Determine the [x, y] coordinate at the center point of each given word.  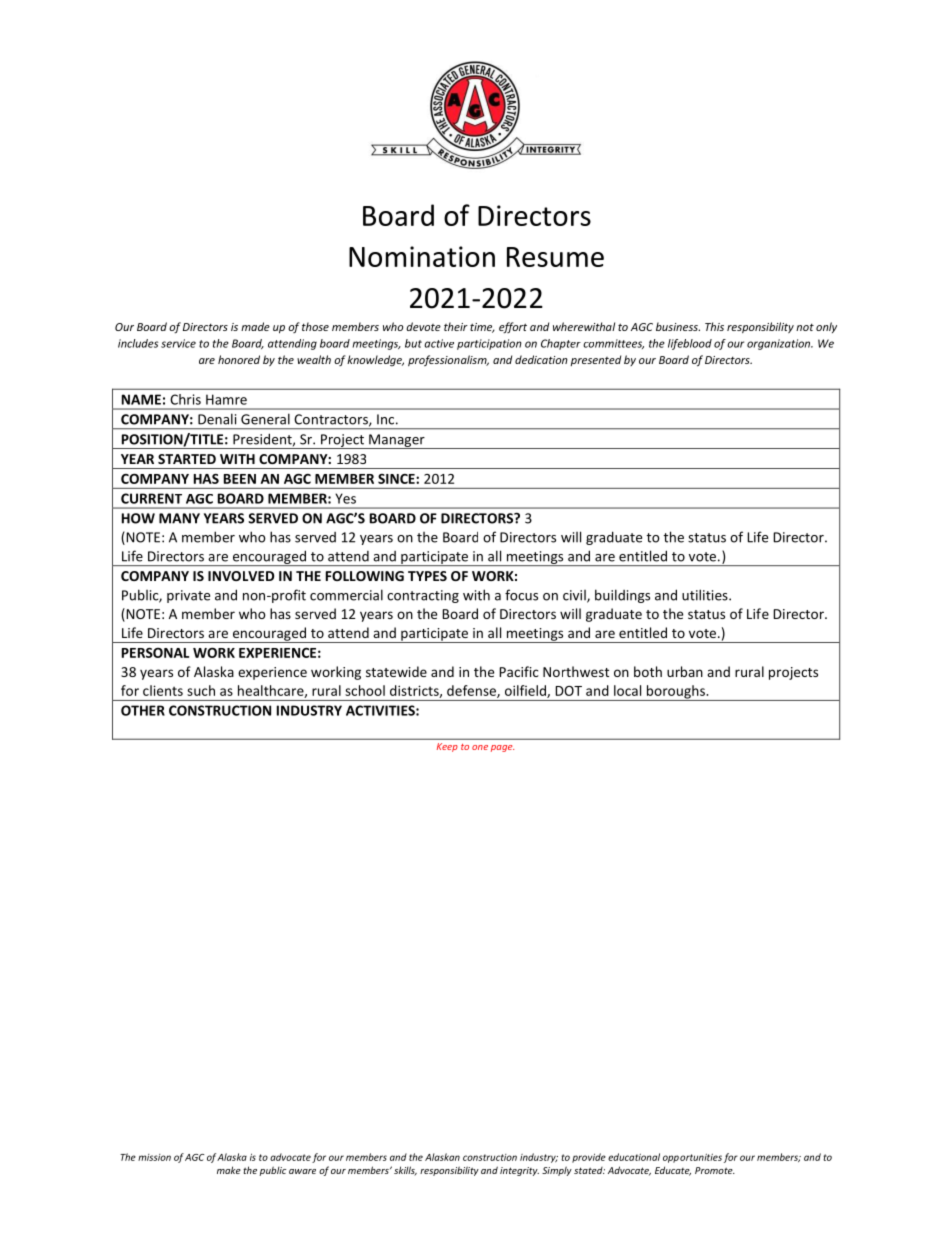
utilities [706, 595]
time [482, 328]
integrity [519, 1171]
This [714, 326]
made [255, 326]
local [627, 690]
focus [521, 595]
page [502, 748]
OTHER [143, 710]
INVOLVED [241, 576]
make [229, 1170]
